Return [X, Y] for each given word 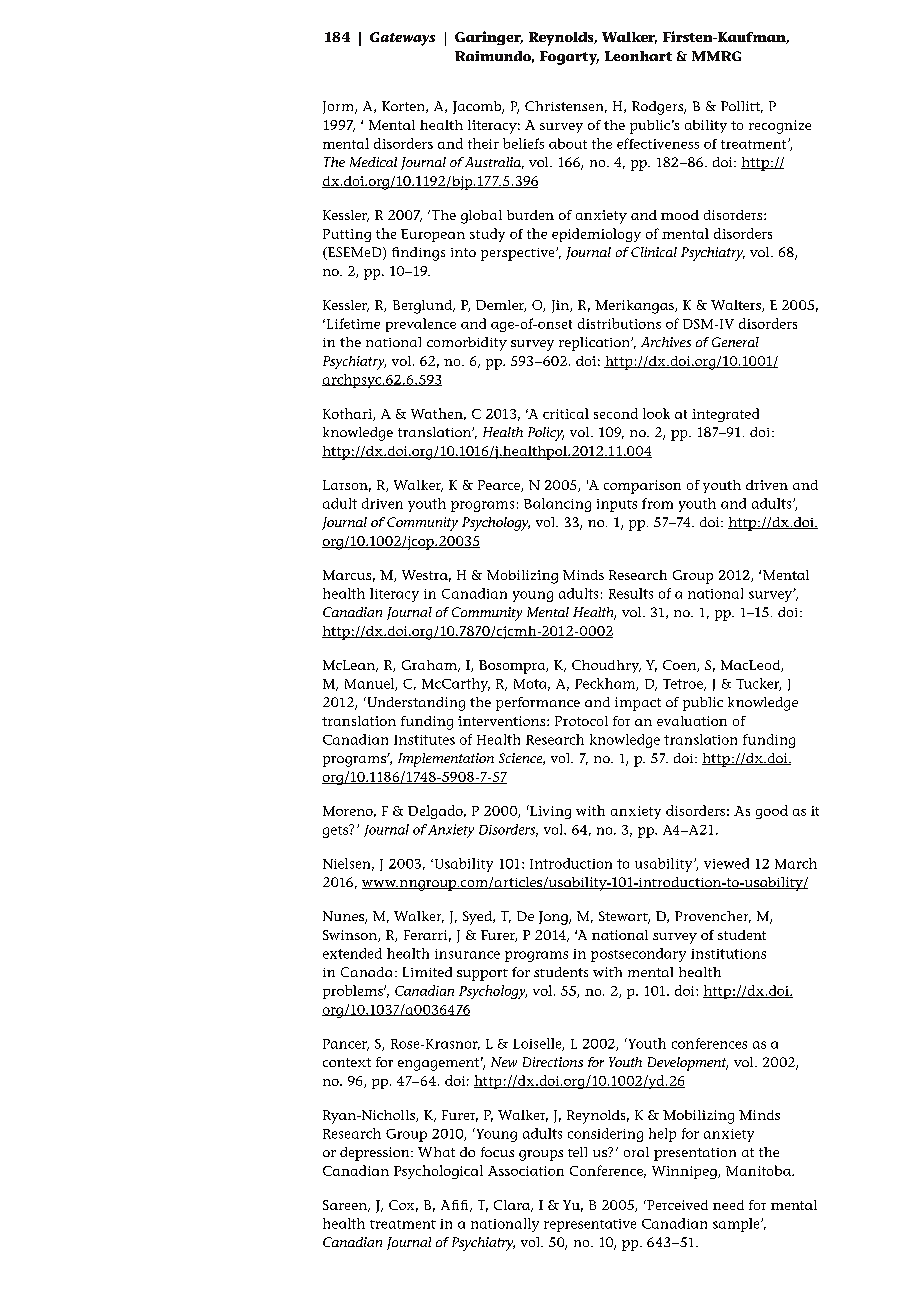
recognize [780, 127]
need [728, 1205]
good [772, 812]
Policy [546, 434]
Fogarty [569, 58]
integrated [725, 415]
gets [336, 831]
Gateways [402, 39]
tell [577, 1152]
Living [549, 812]
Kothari [348, 414]
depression [376, 1154]
